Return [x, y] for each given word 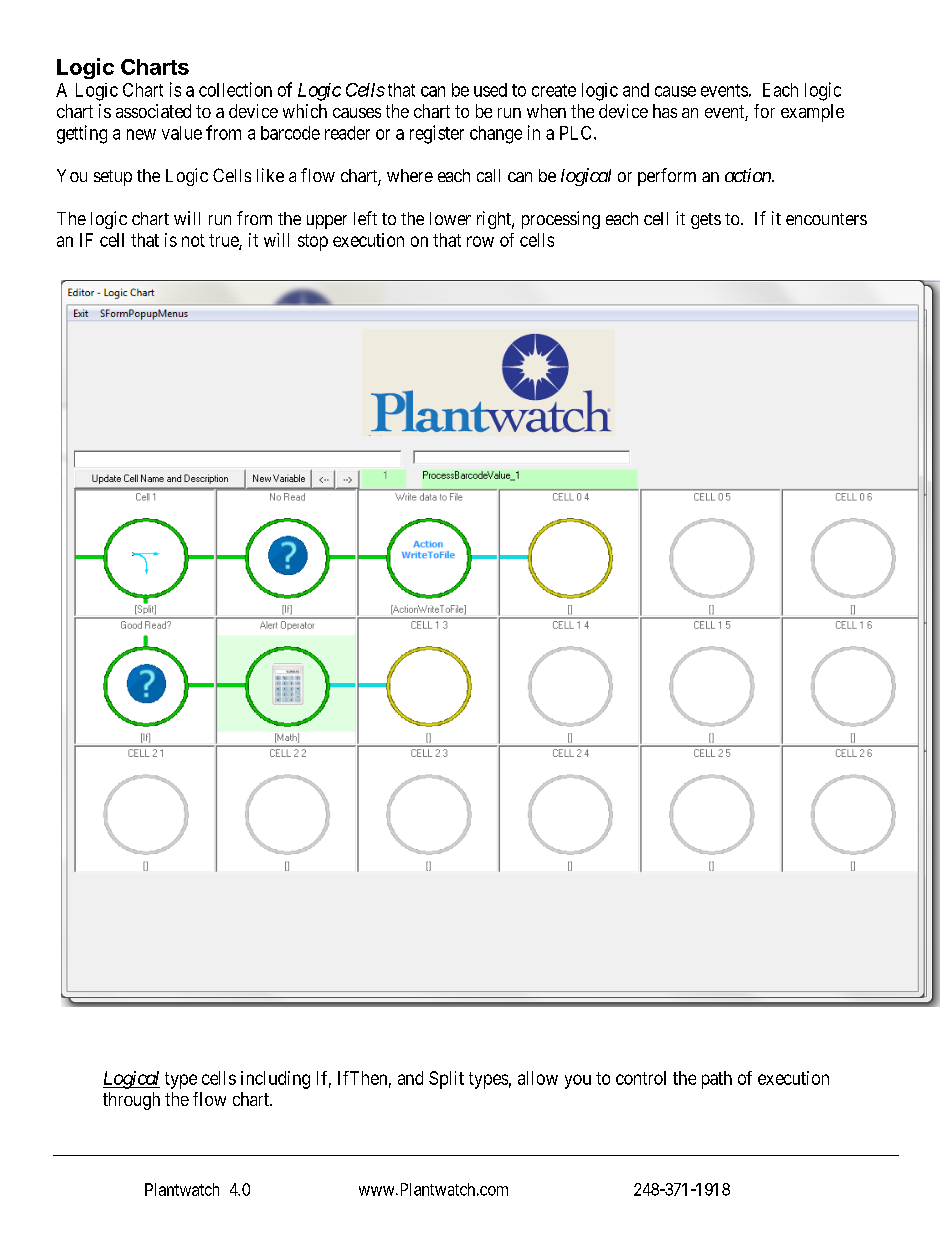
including [275, 1080]
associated [153, 111]
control [641, 1078]
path [717, 1080]
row [480, 241]
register [437, 134]
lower [450, 218]
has [665, 111]
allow [538, 1078]
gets [706, 221]
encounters [826, 219]
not [193, 240]
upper [327, 222]
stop [313, 242]
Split [446, 1080]
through [131, 1101]
